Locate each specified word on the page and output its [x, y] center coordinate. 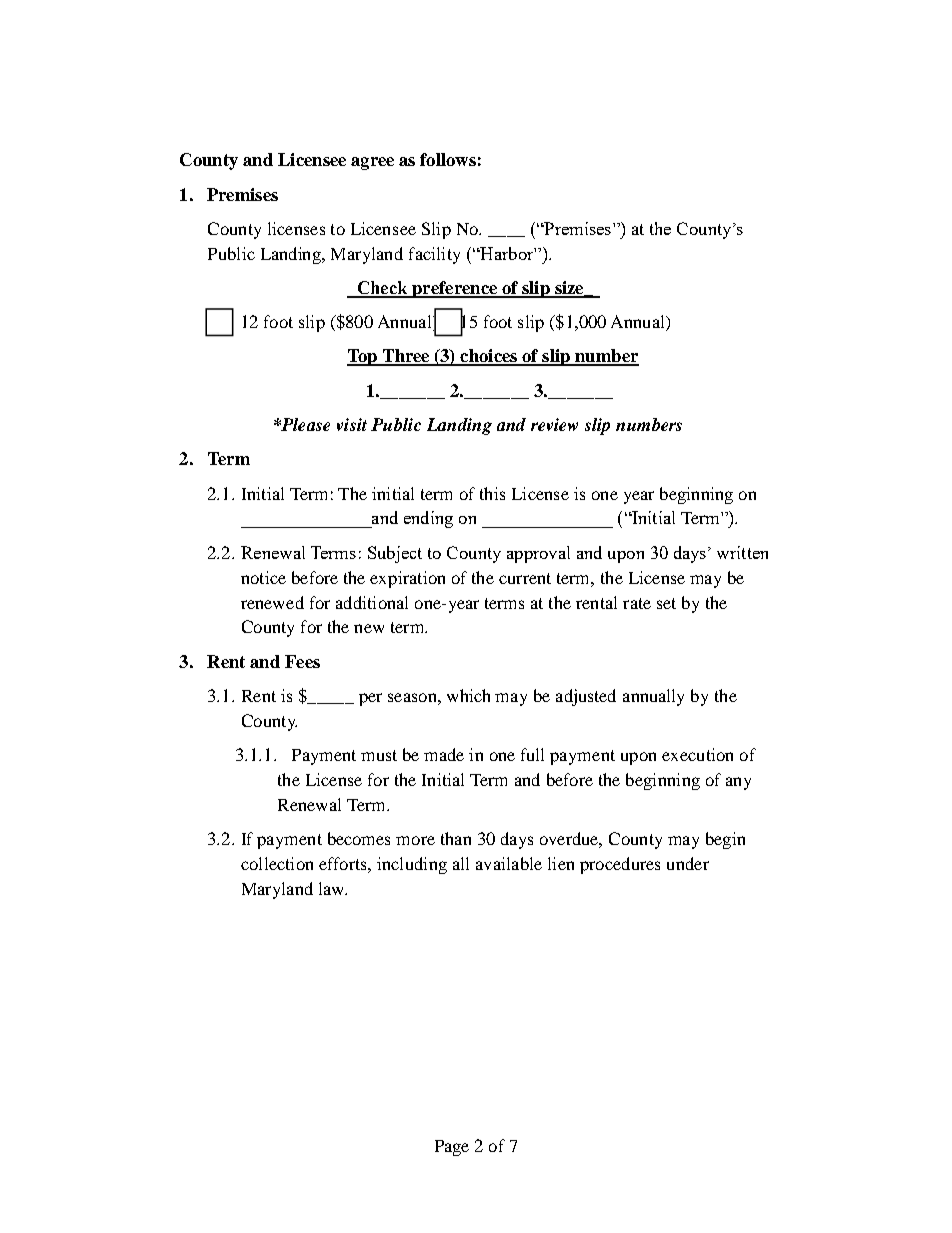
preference [454, 289]
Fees [302, 661]
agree [372, 163]
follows [448, 159]
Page [452, 1148]
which [468, 695]
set [666, 603]
